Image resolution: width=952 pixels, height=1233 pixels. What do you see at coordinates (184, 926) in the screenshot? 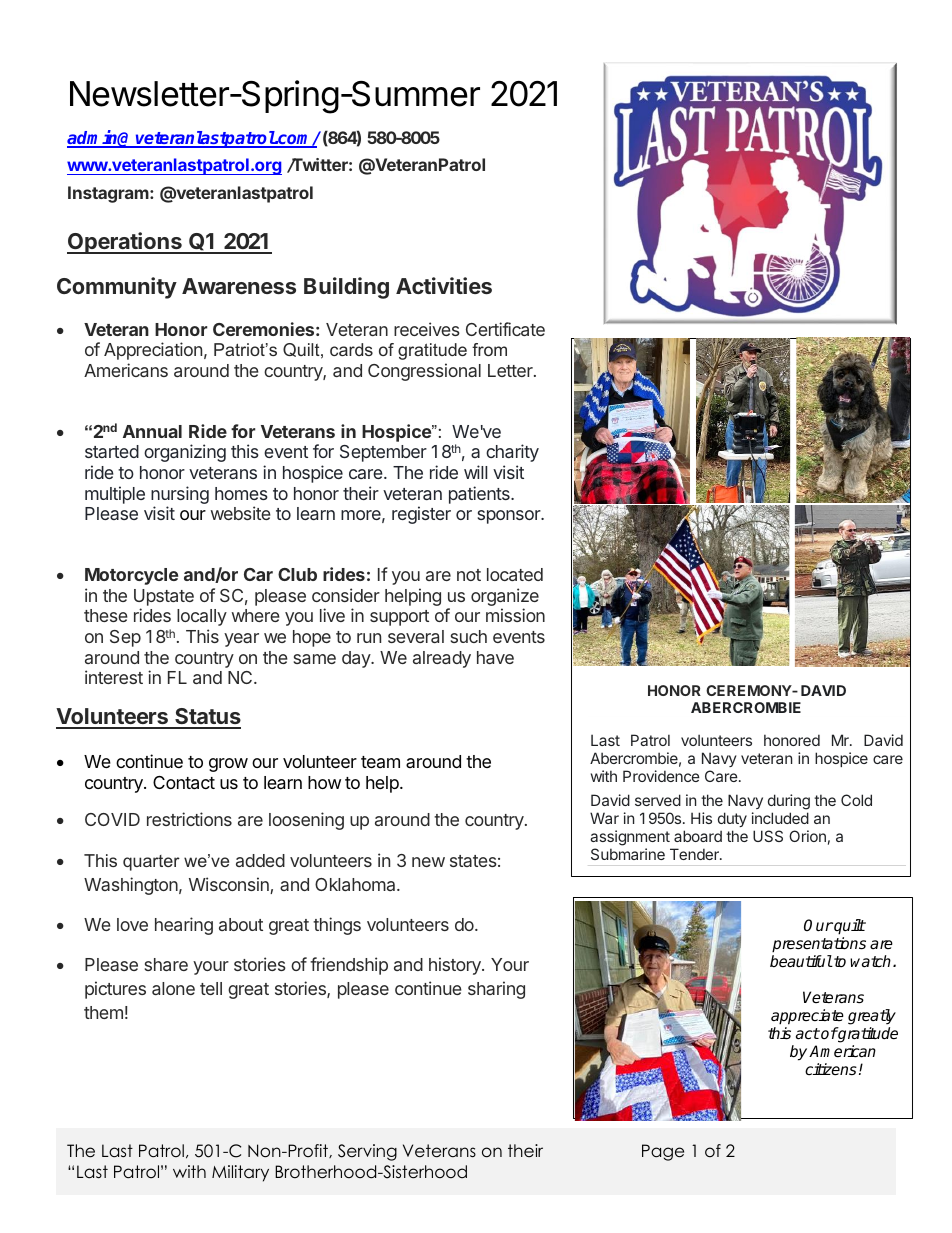
I see `hearing` at bounding box center [184, 926].
